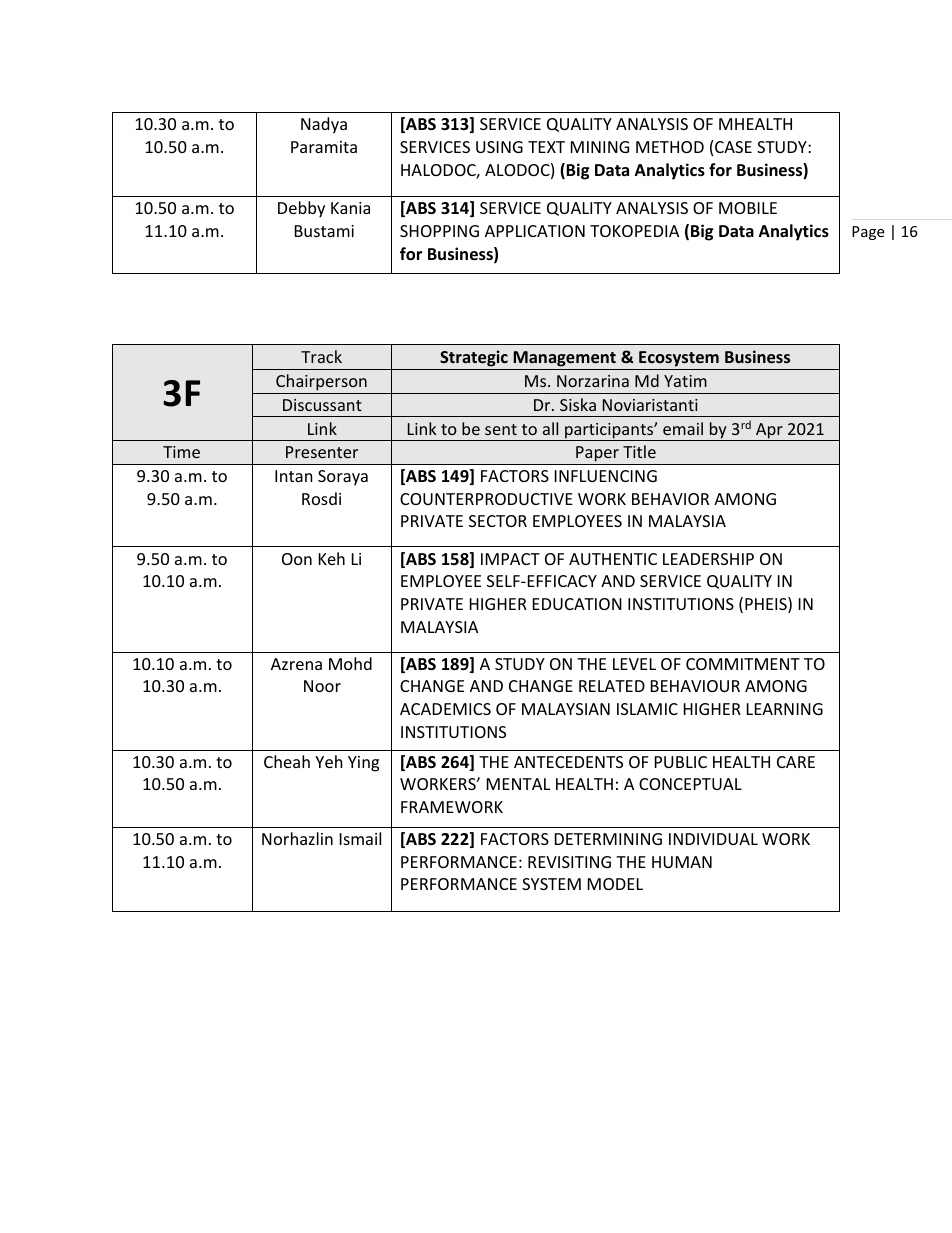 This screenshot has height=1233, width=952. Describe the element at coordinates (439, 231) in the screenshot. I see `SHOPPING` at that location.
